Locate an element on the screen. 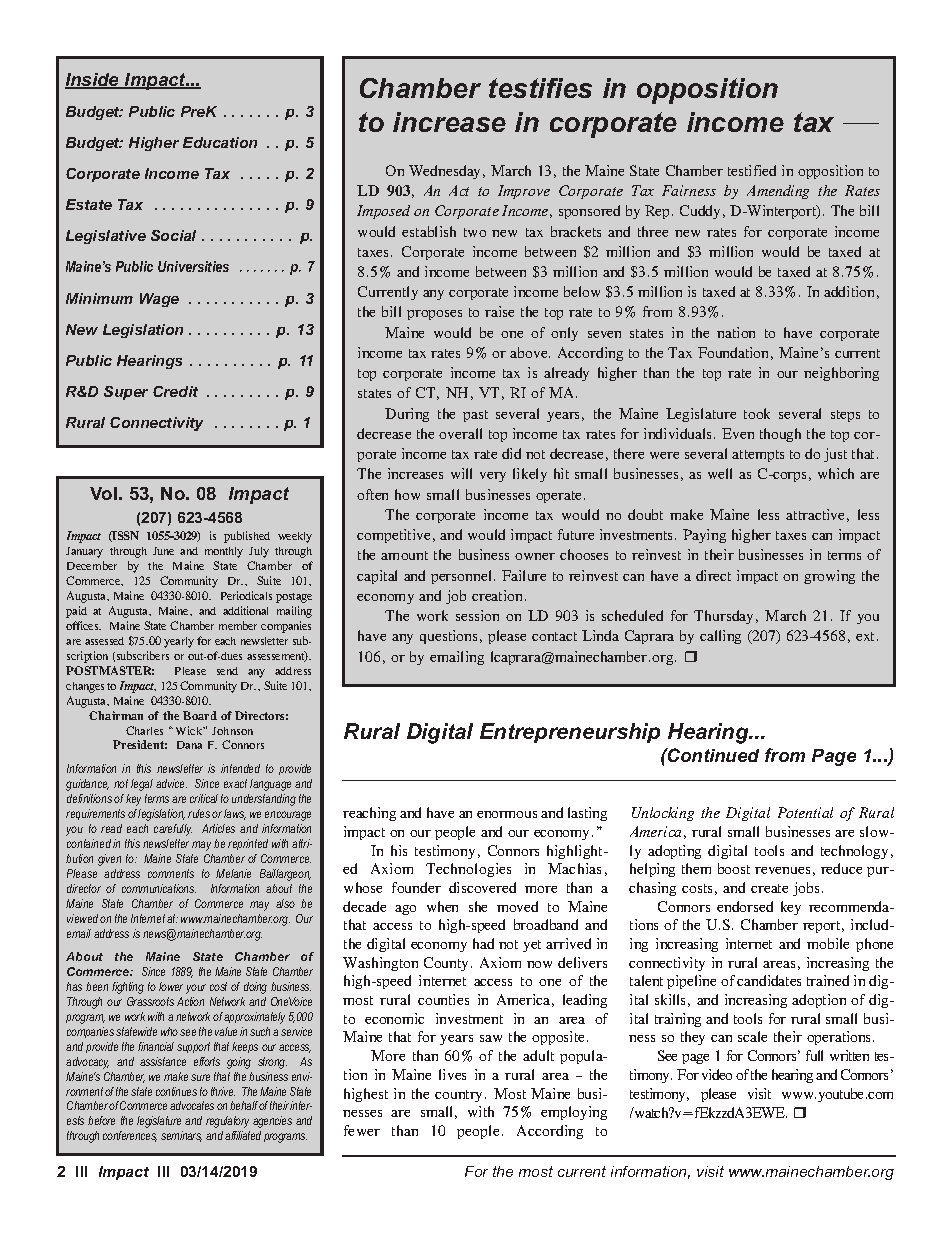 This screenshot has height=1233, width=952. growing is located at coordinates (829, 577).
